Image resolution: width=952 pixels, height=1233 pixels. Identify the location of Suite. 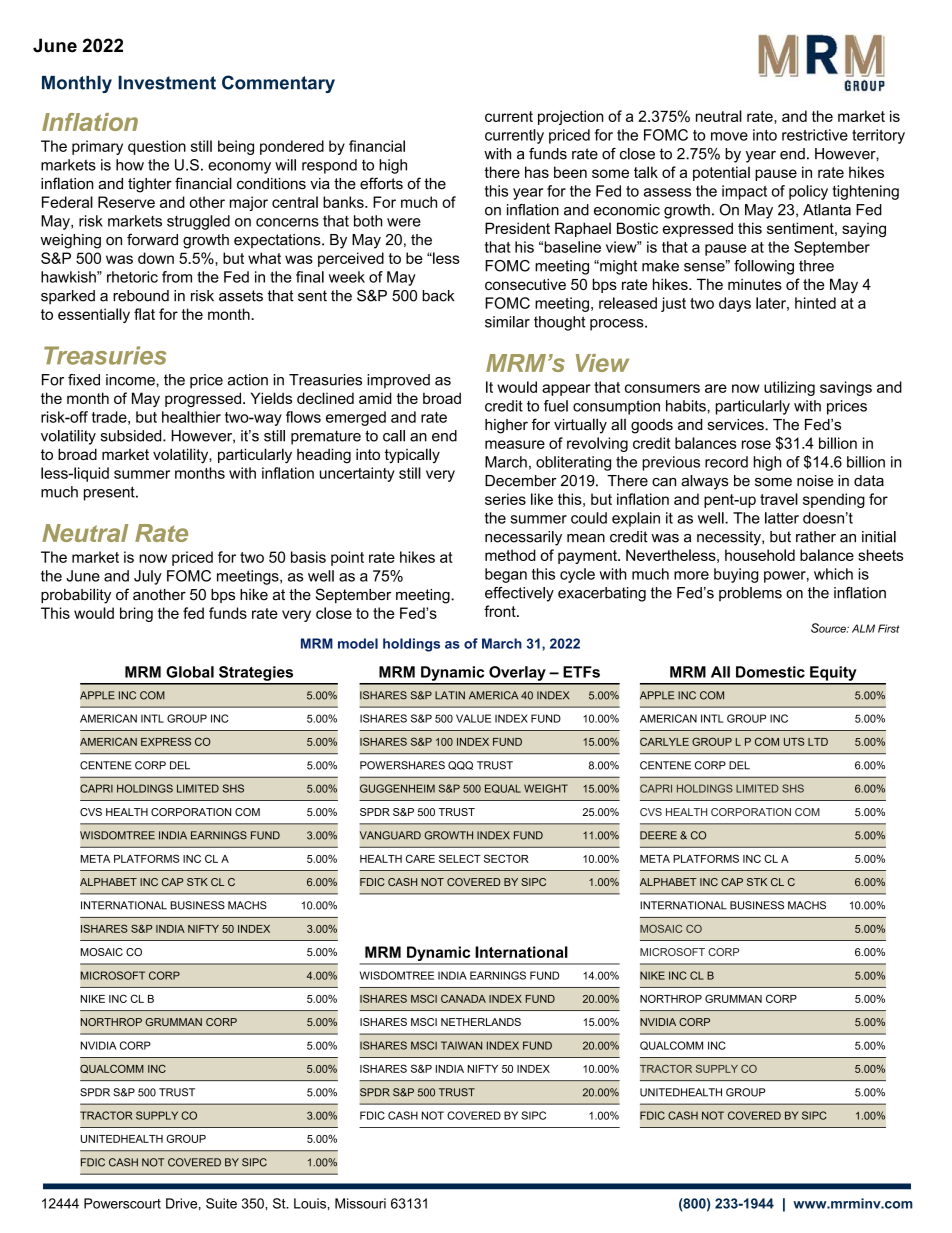
(221, 1203).
